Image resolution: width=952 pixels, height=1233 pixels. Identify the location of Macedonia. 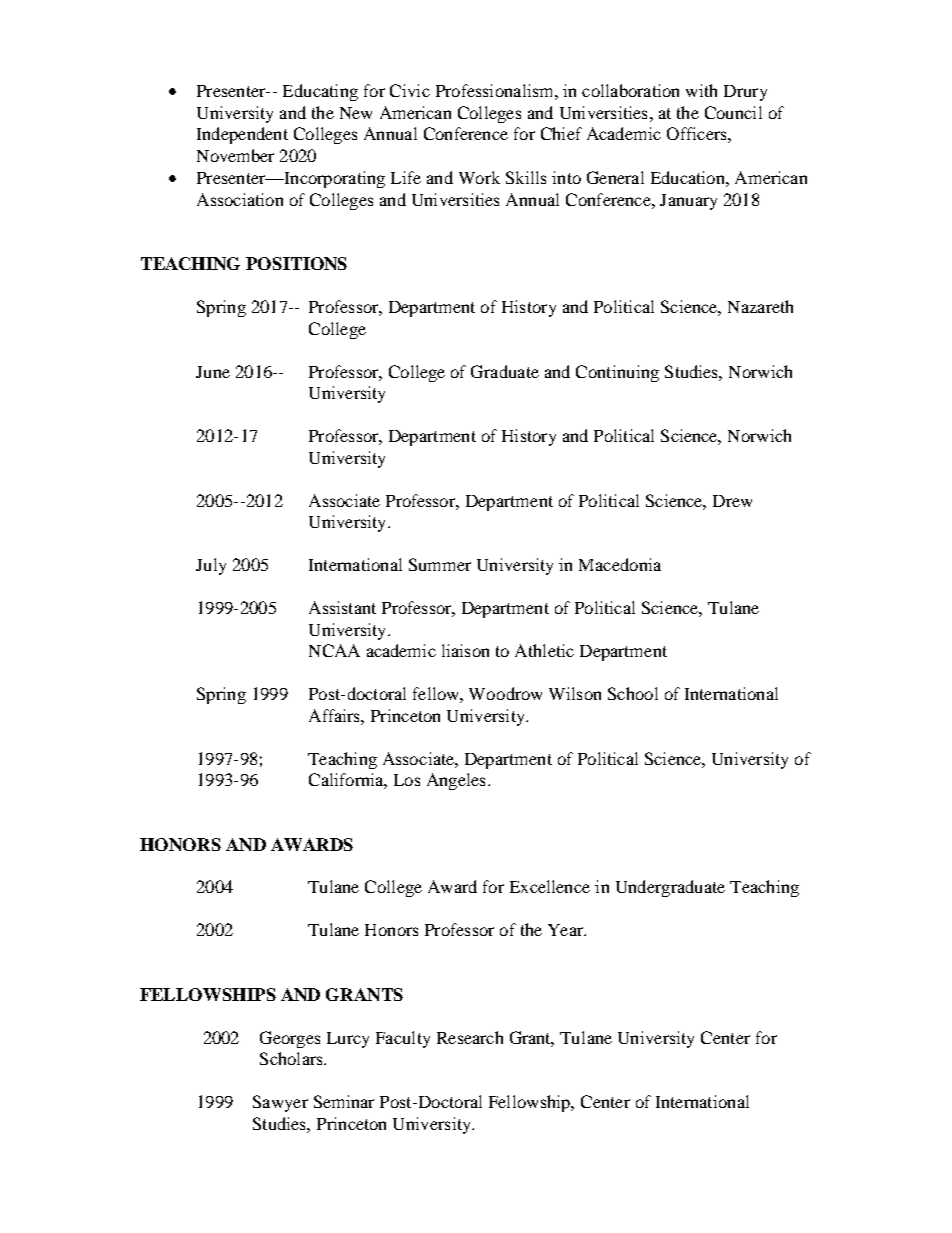
(620, 564).
